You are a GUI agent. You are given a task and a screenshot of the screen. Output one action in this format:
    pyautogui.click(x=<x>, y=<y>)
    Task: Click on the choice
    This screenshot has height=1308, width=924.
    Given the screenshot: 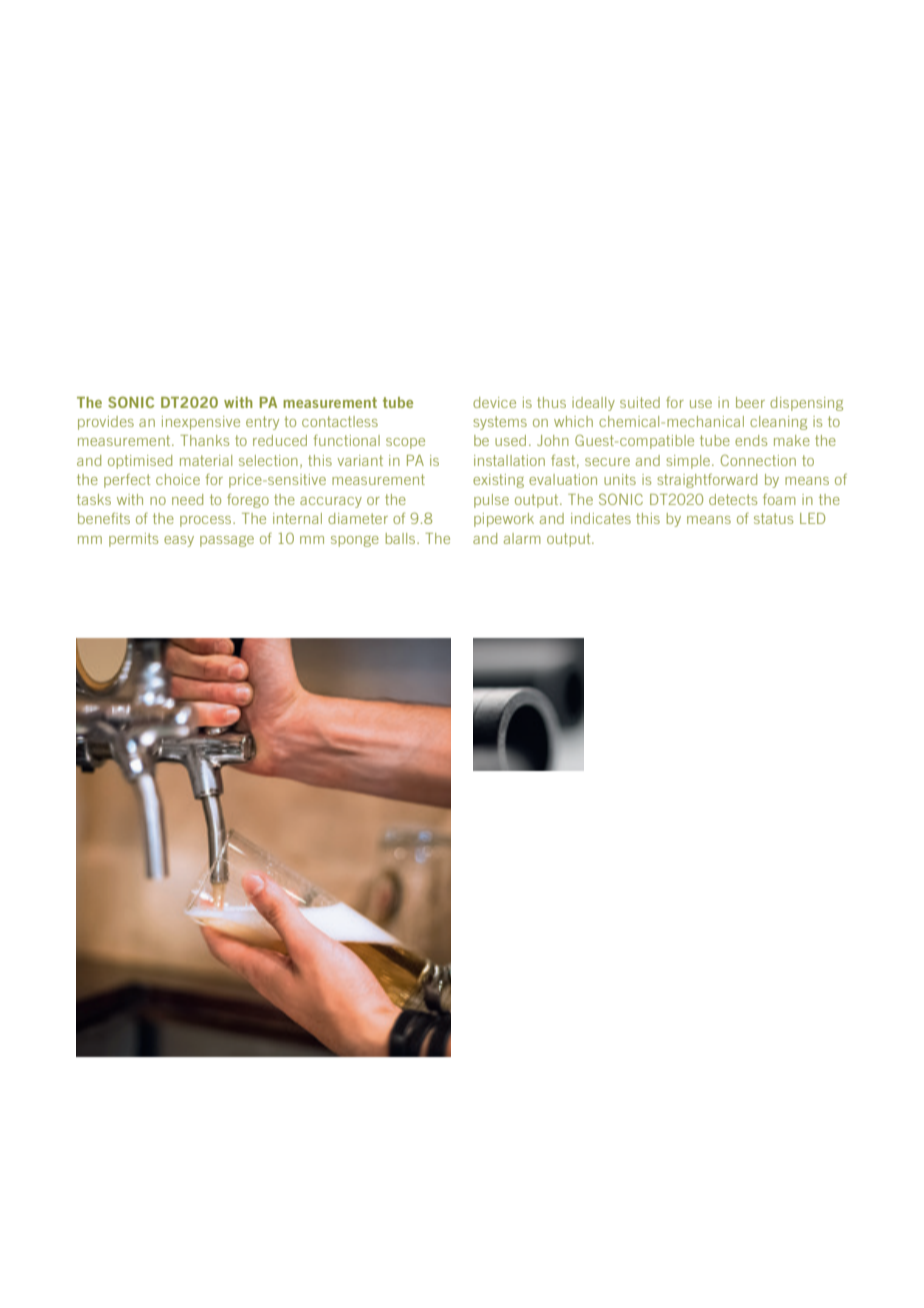 What is the action you would take?
    pyautogui.click(x=178, y=479)
